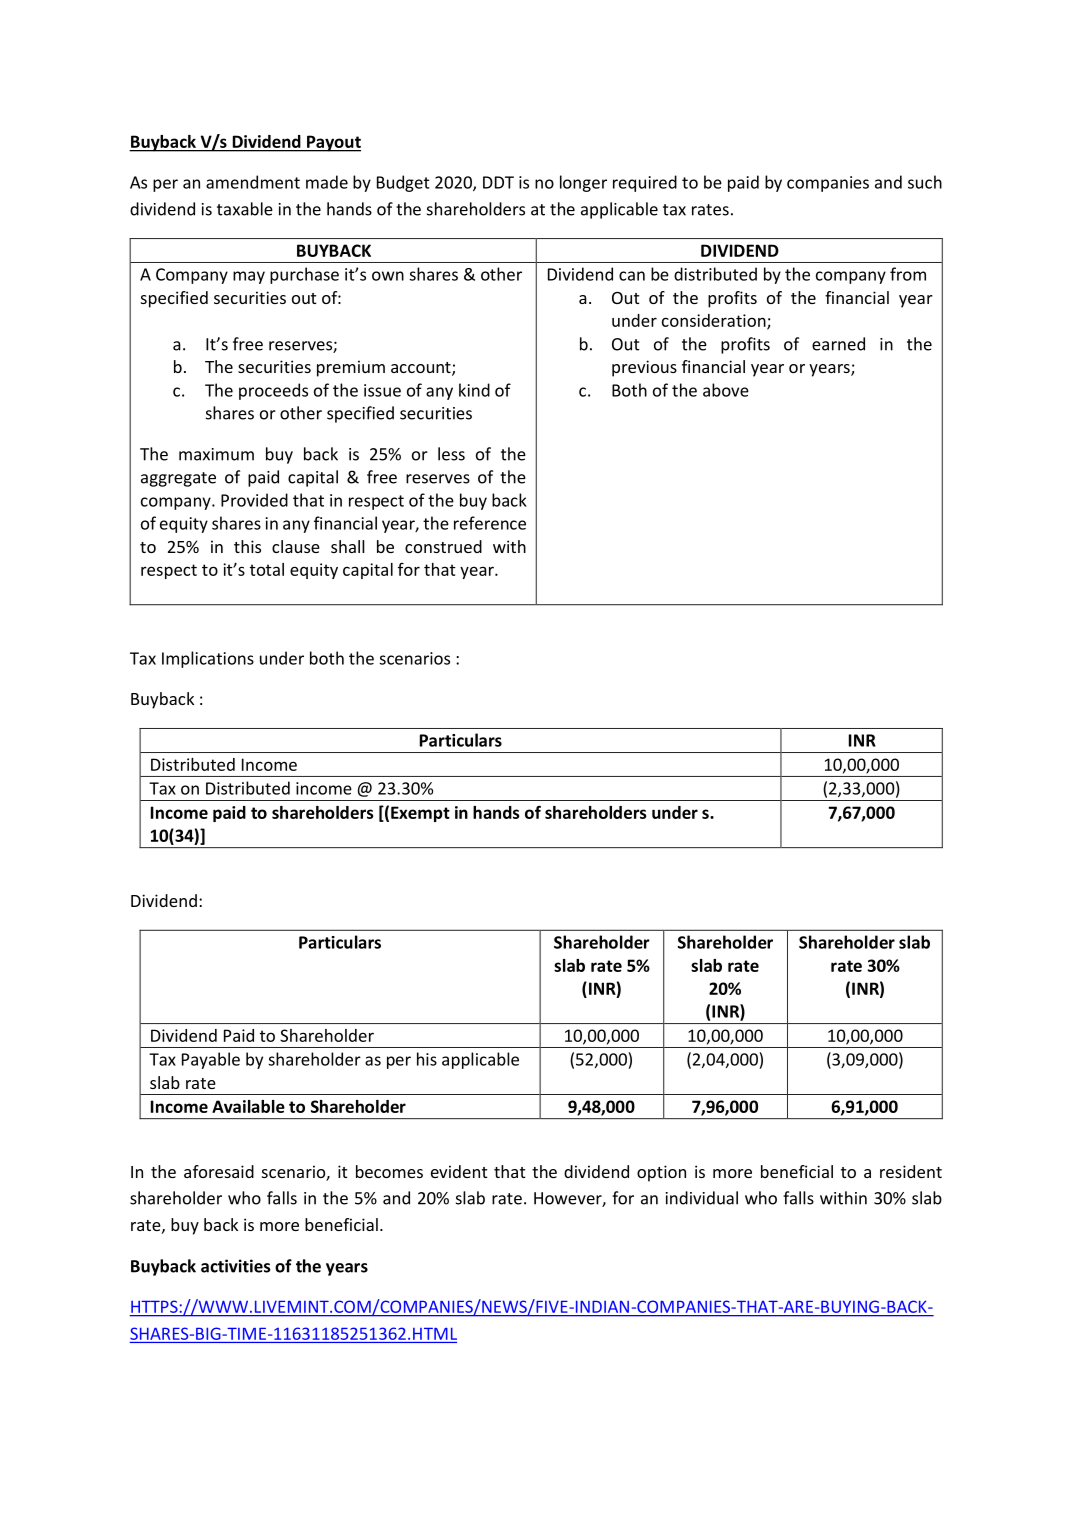  What do you see at coordinates (490, 523) in the screenshot?
I see `reference` at bounding box center [490, 523].
